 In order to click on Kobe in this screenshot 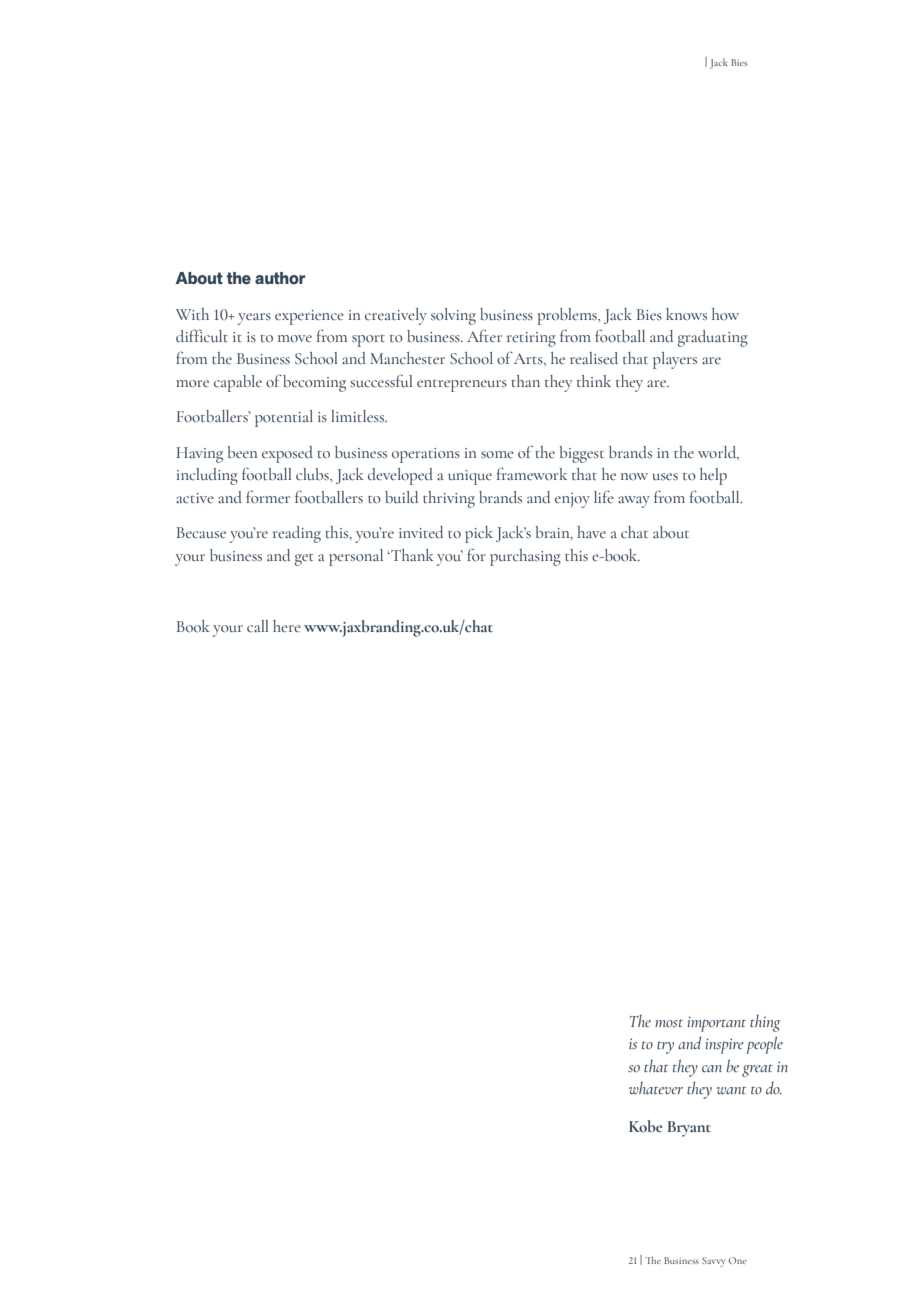, I will do `click(645, 1126)`.
